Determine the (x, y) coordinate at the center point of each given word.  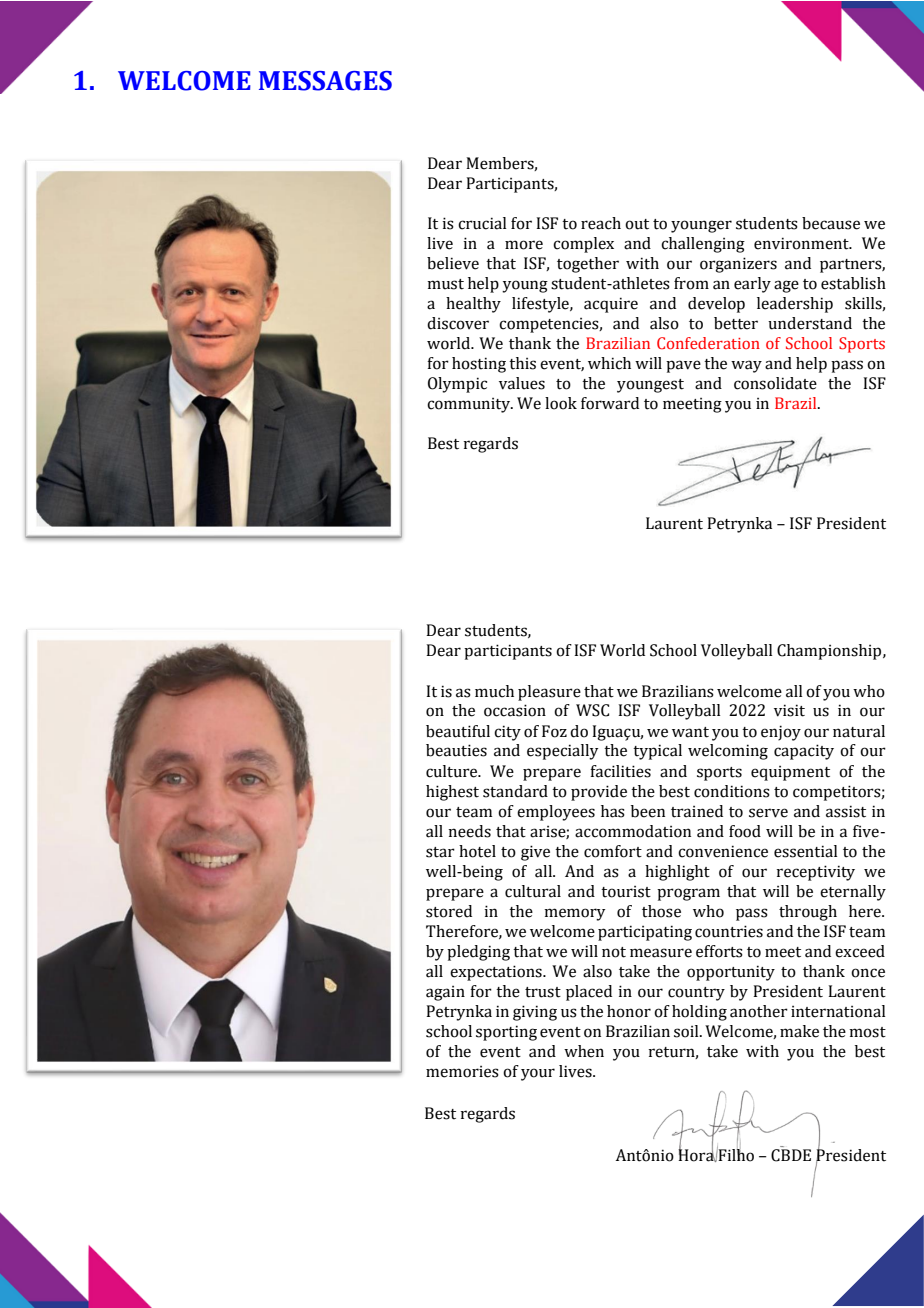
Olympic (457, 385)
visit (789, 710)
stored (449, 911)
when (584, 1051)
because (831, 223)
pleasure (549, 693)
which (609, 363)
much (494, 691)
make (799, 1031)
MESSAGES (325, 81)
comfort (613, 851)
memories (462, 1072)
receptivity (815, 873)
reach (601, 223)
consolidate (775, 383)
